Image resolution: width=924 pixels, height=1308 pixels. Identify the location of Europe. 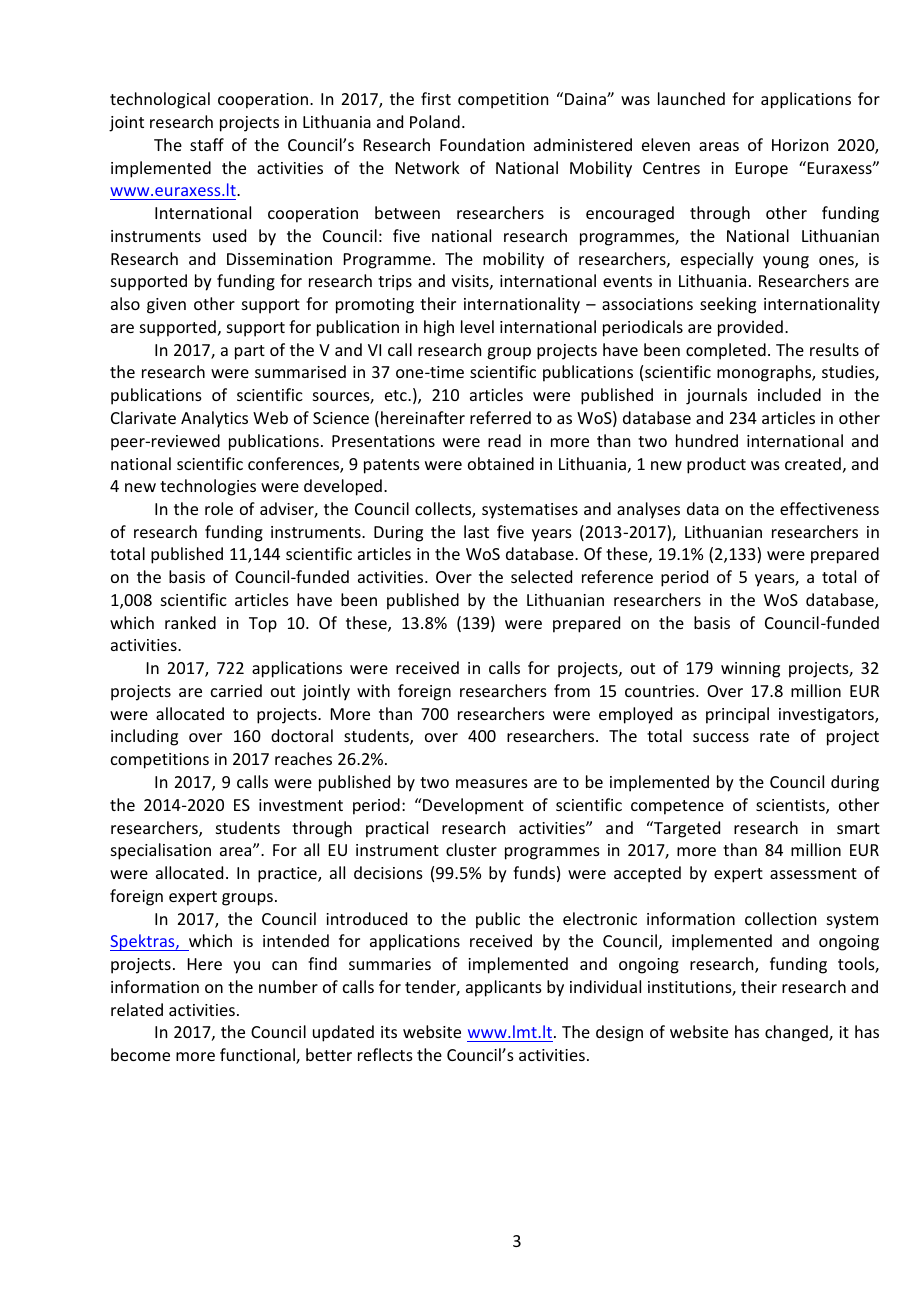
(762, 170).
